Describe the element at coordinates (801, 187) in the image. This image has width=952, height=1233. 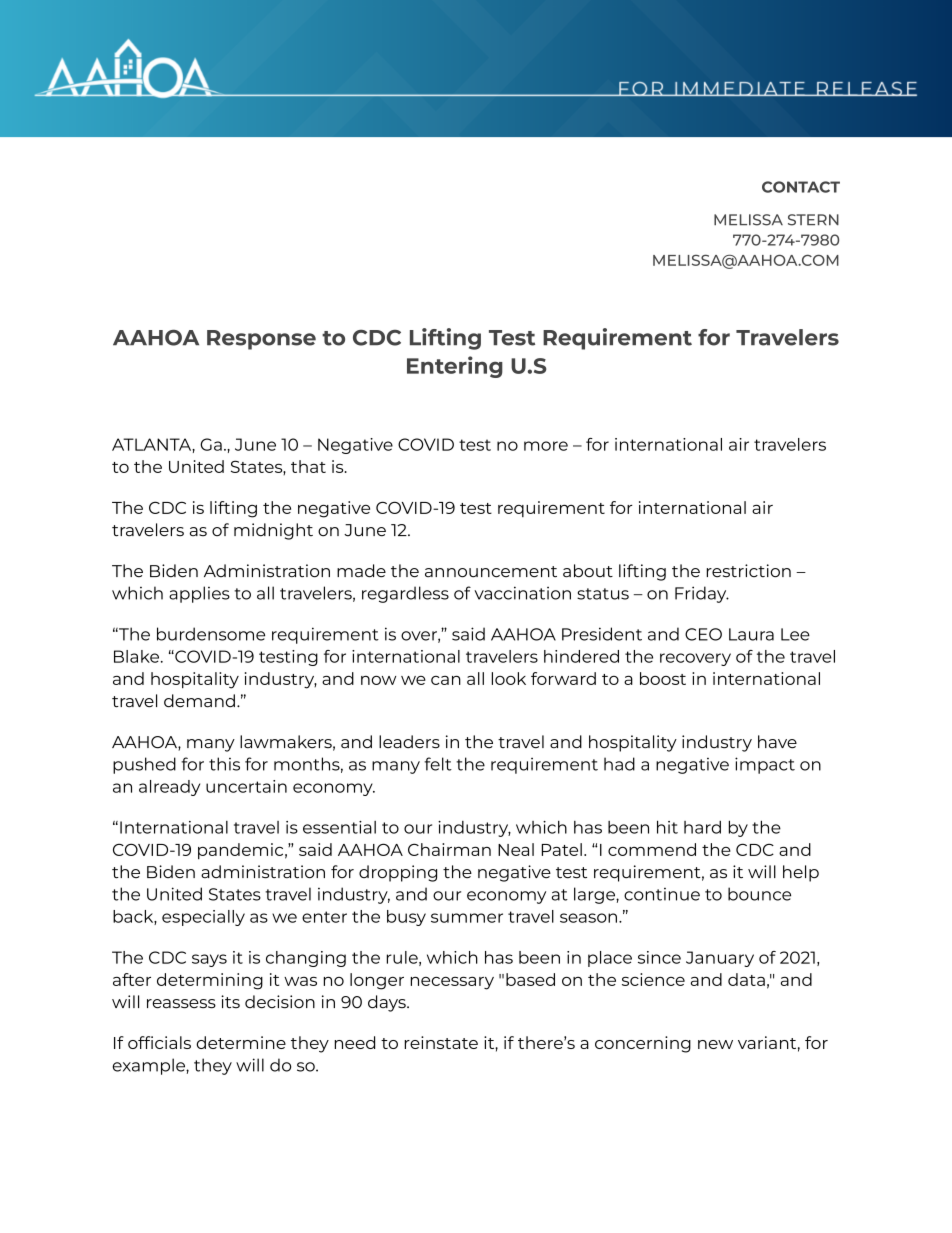
I see `CONTACT` at that location.
